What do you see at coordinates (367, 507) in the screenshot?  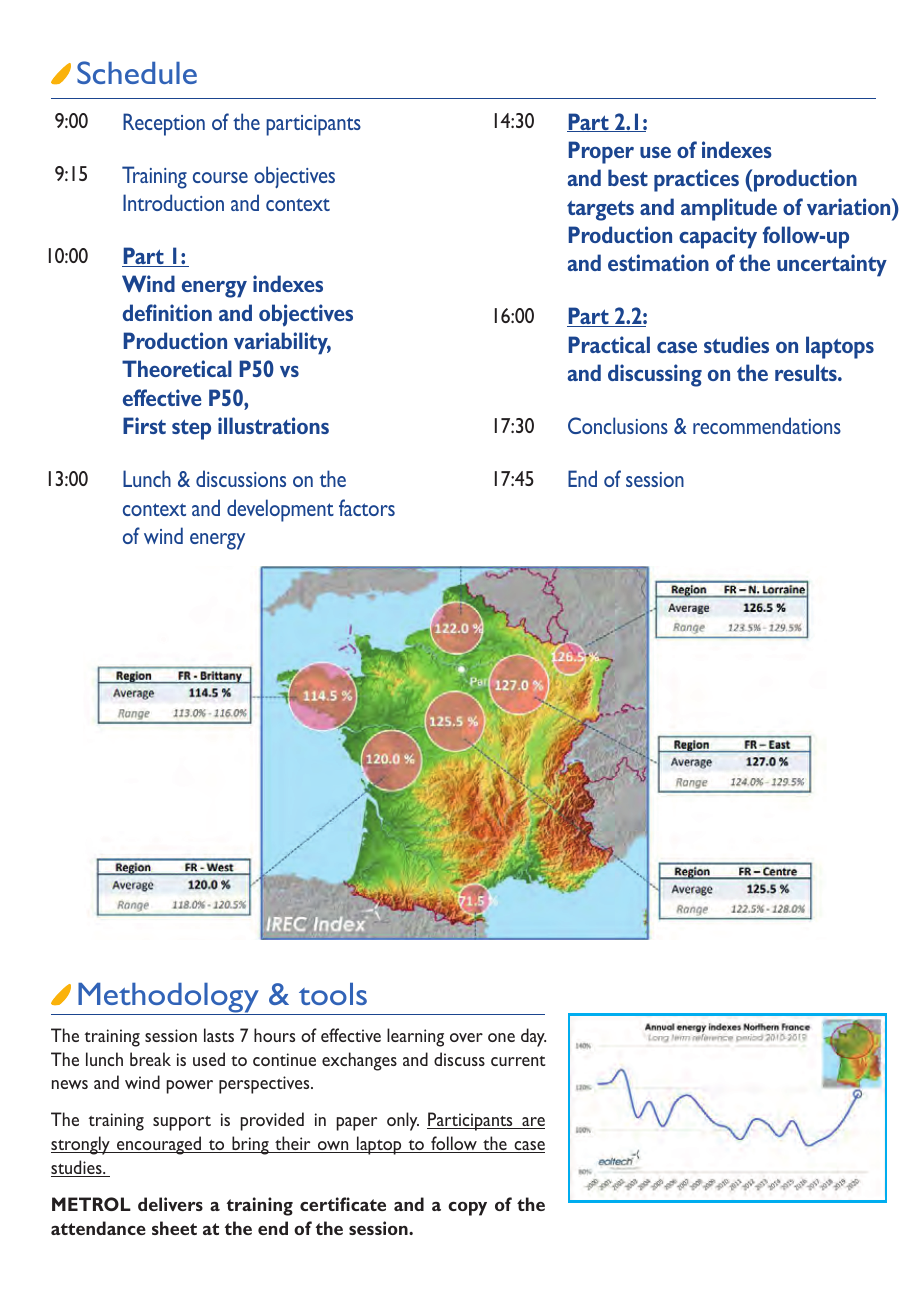 I see `factors` at bounding box center [367, 507].
